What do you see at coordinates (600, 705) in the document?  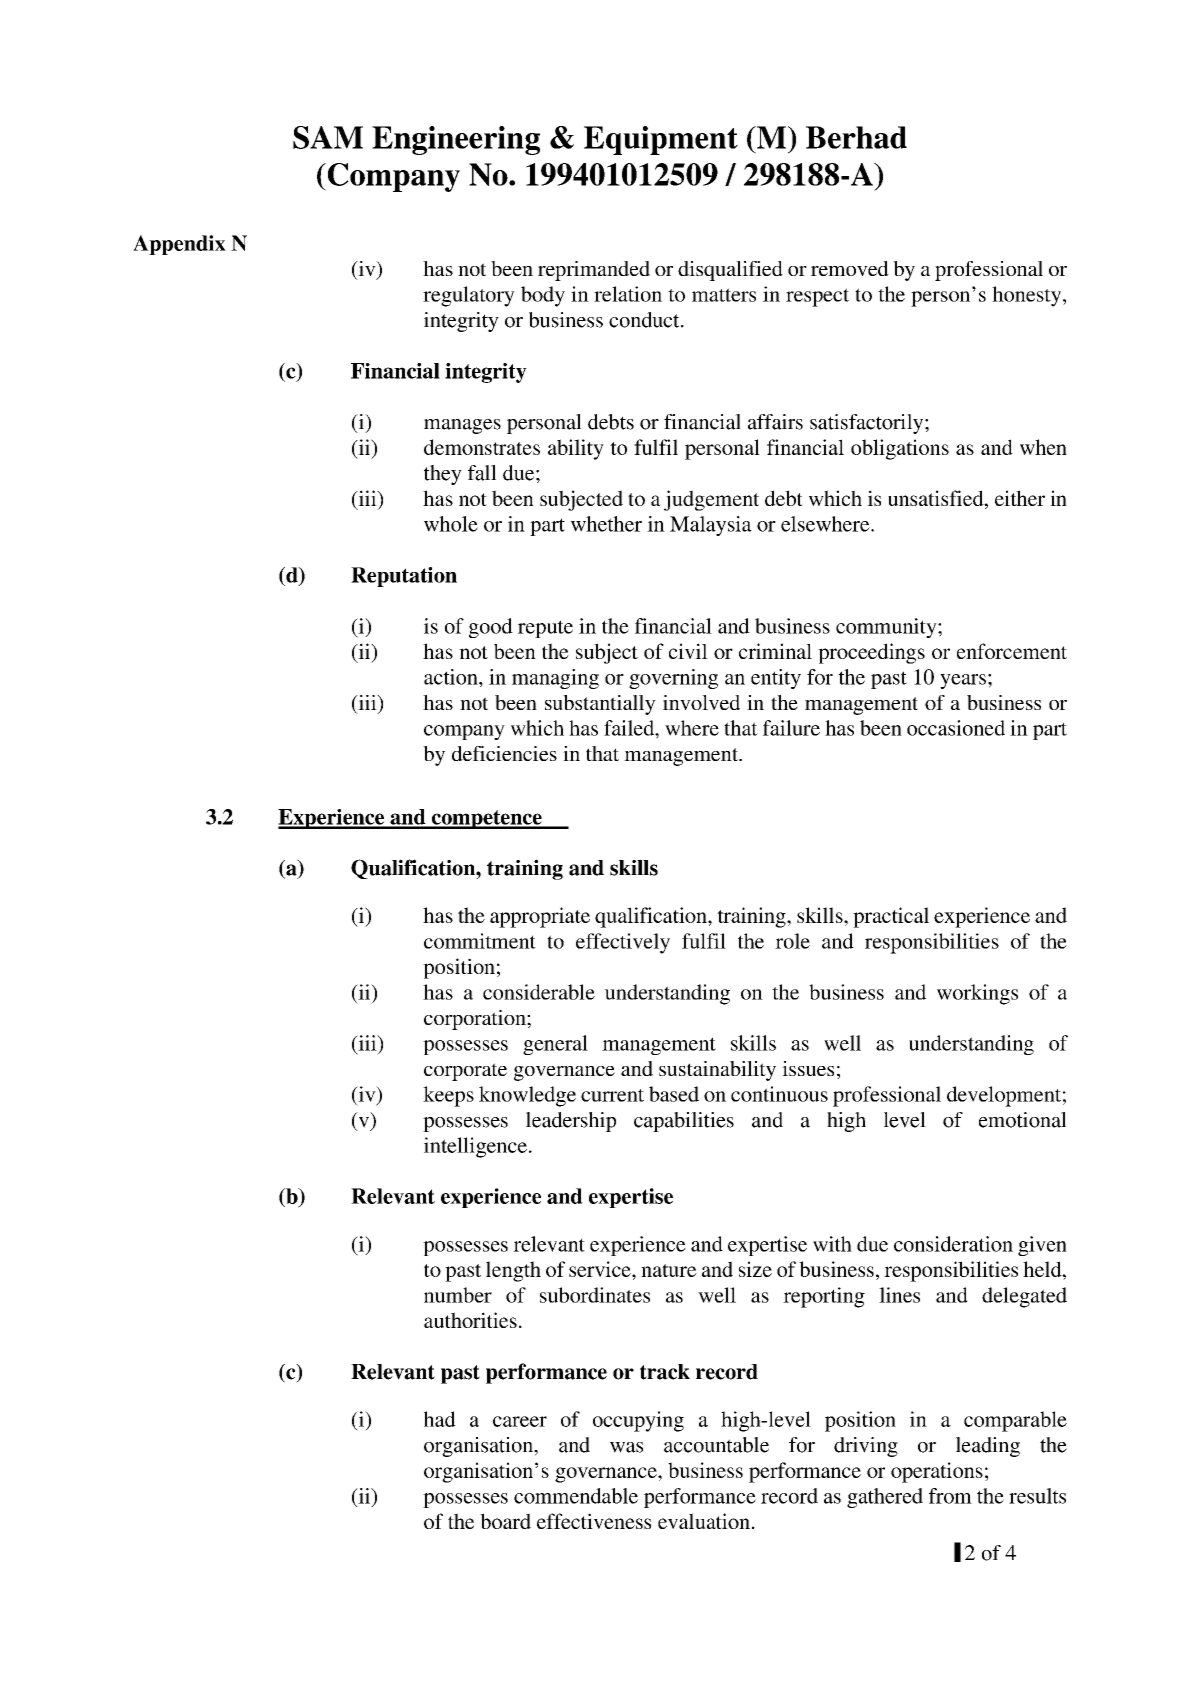 I see `substantially` at bounding box center [600, 705].
